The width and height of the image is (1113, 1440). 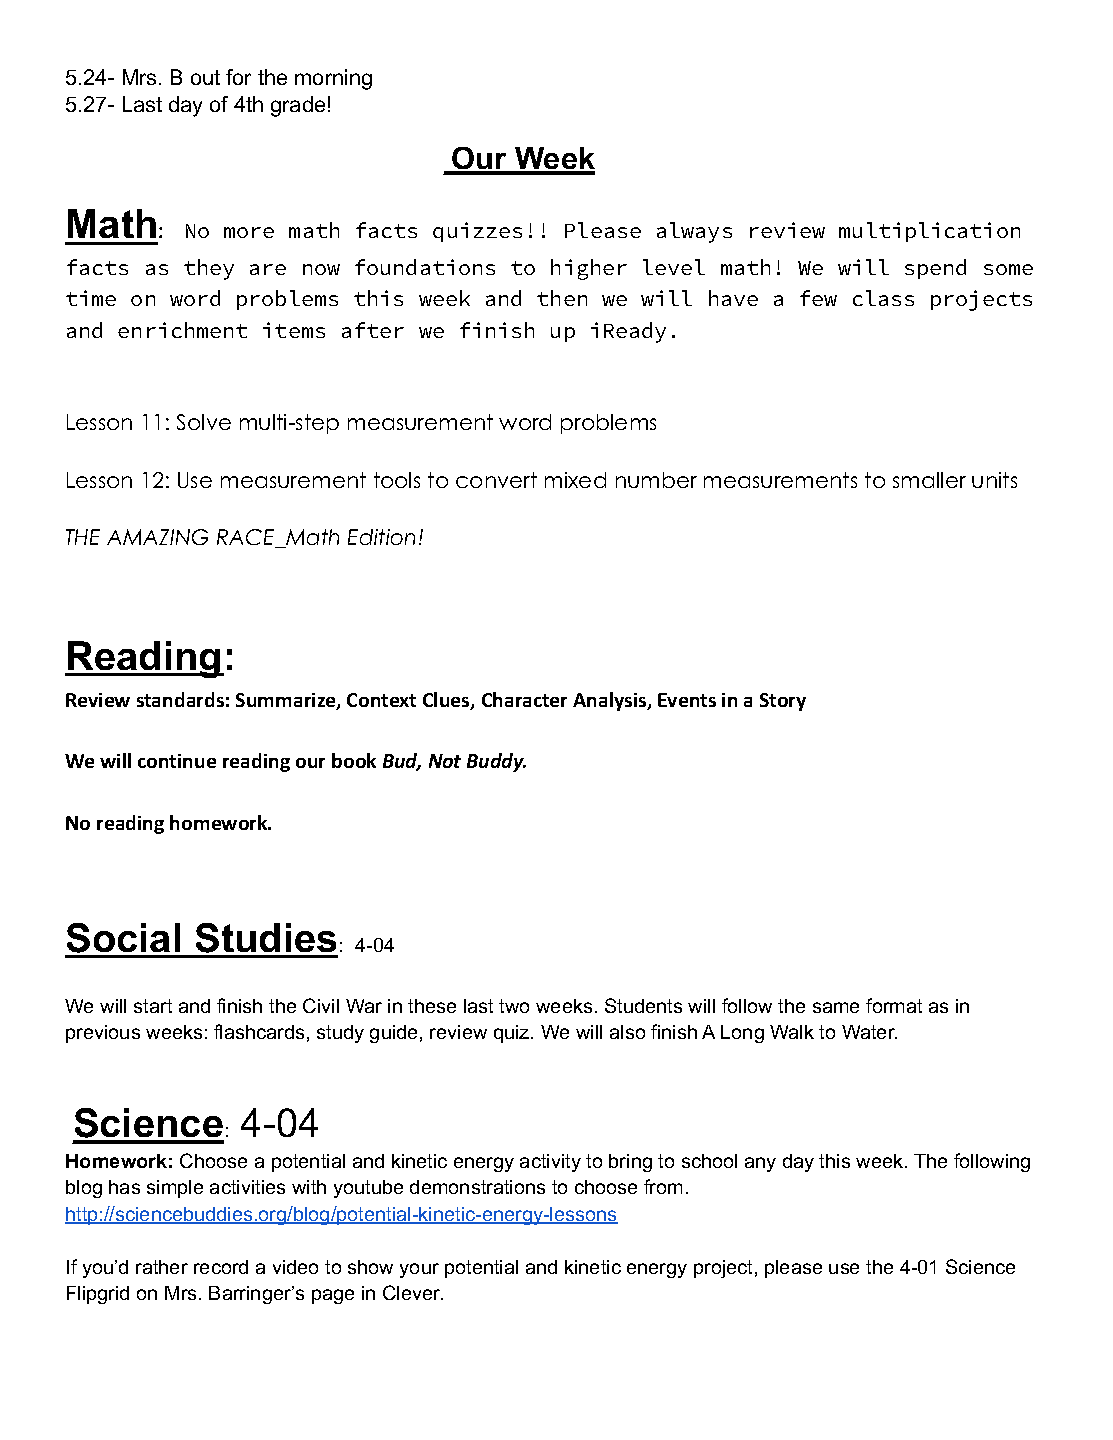 I want to click on mixed, so click(x=575, y=480).
